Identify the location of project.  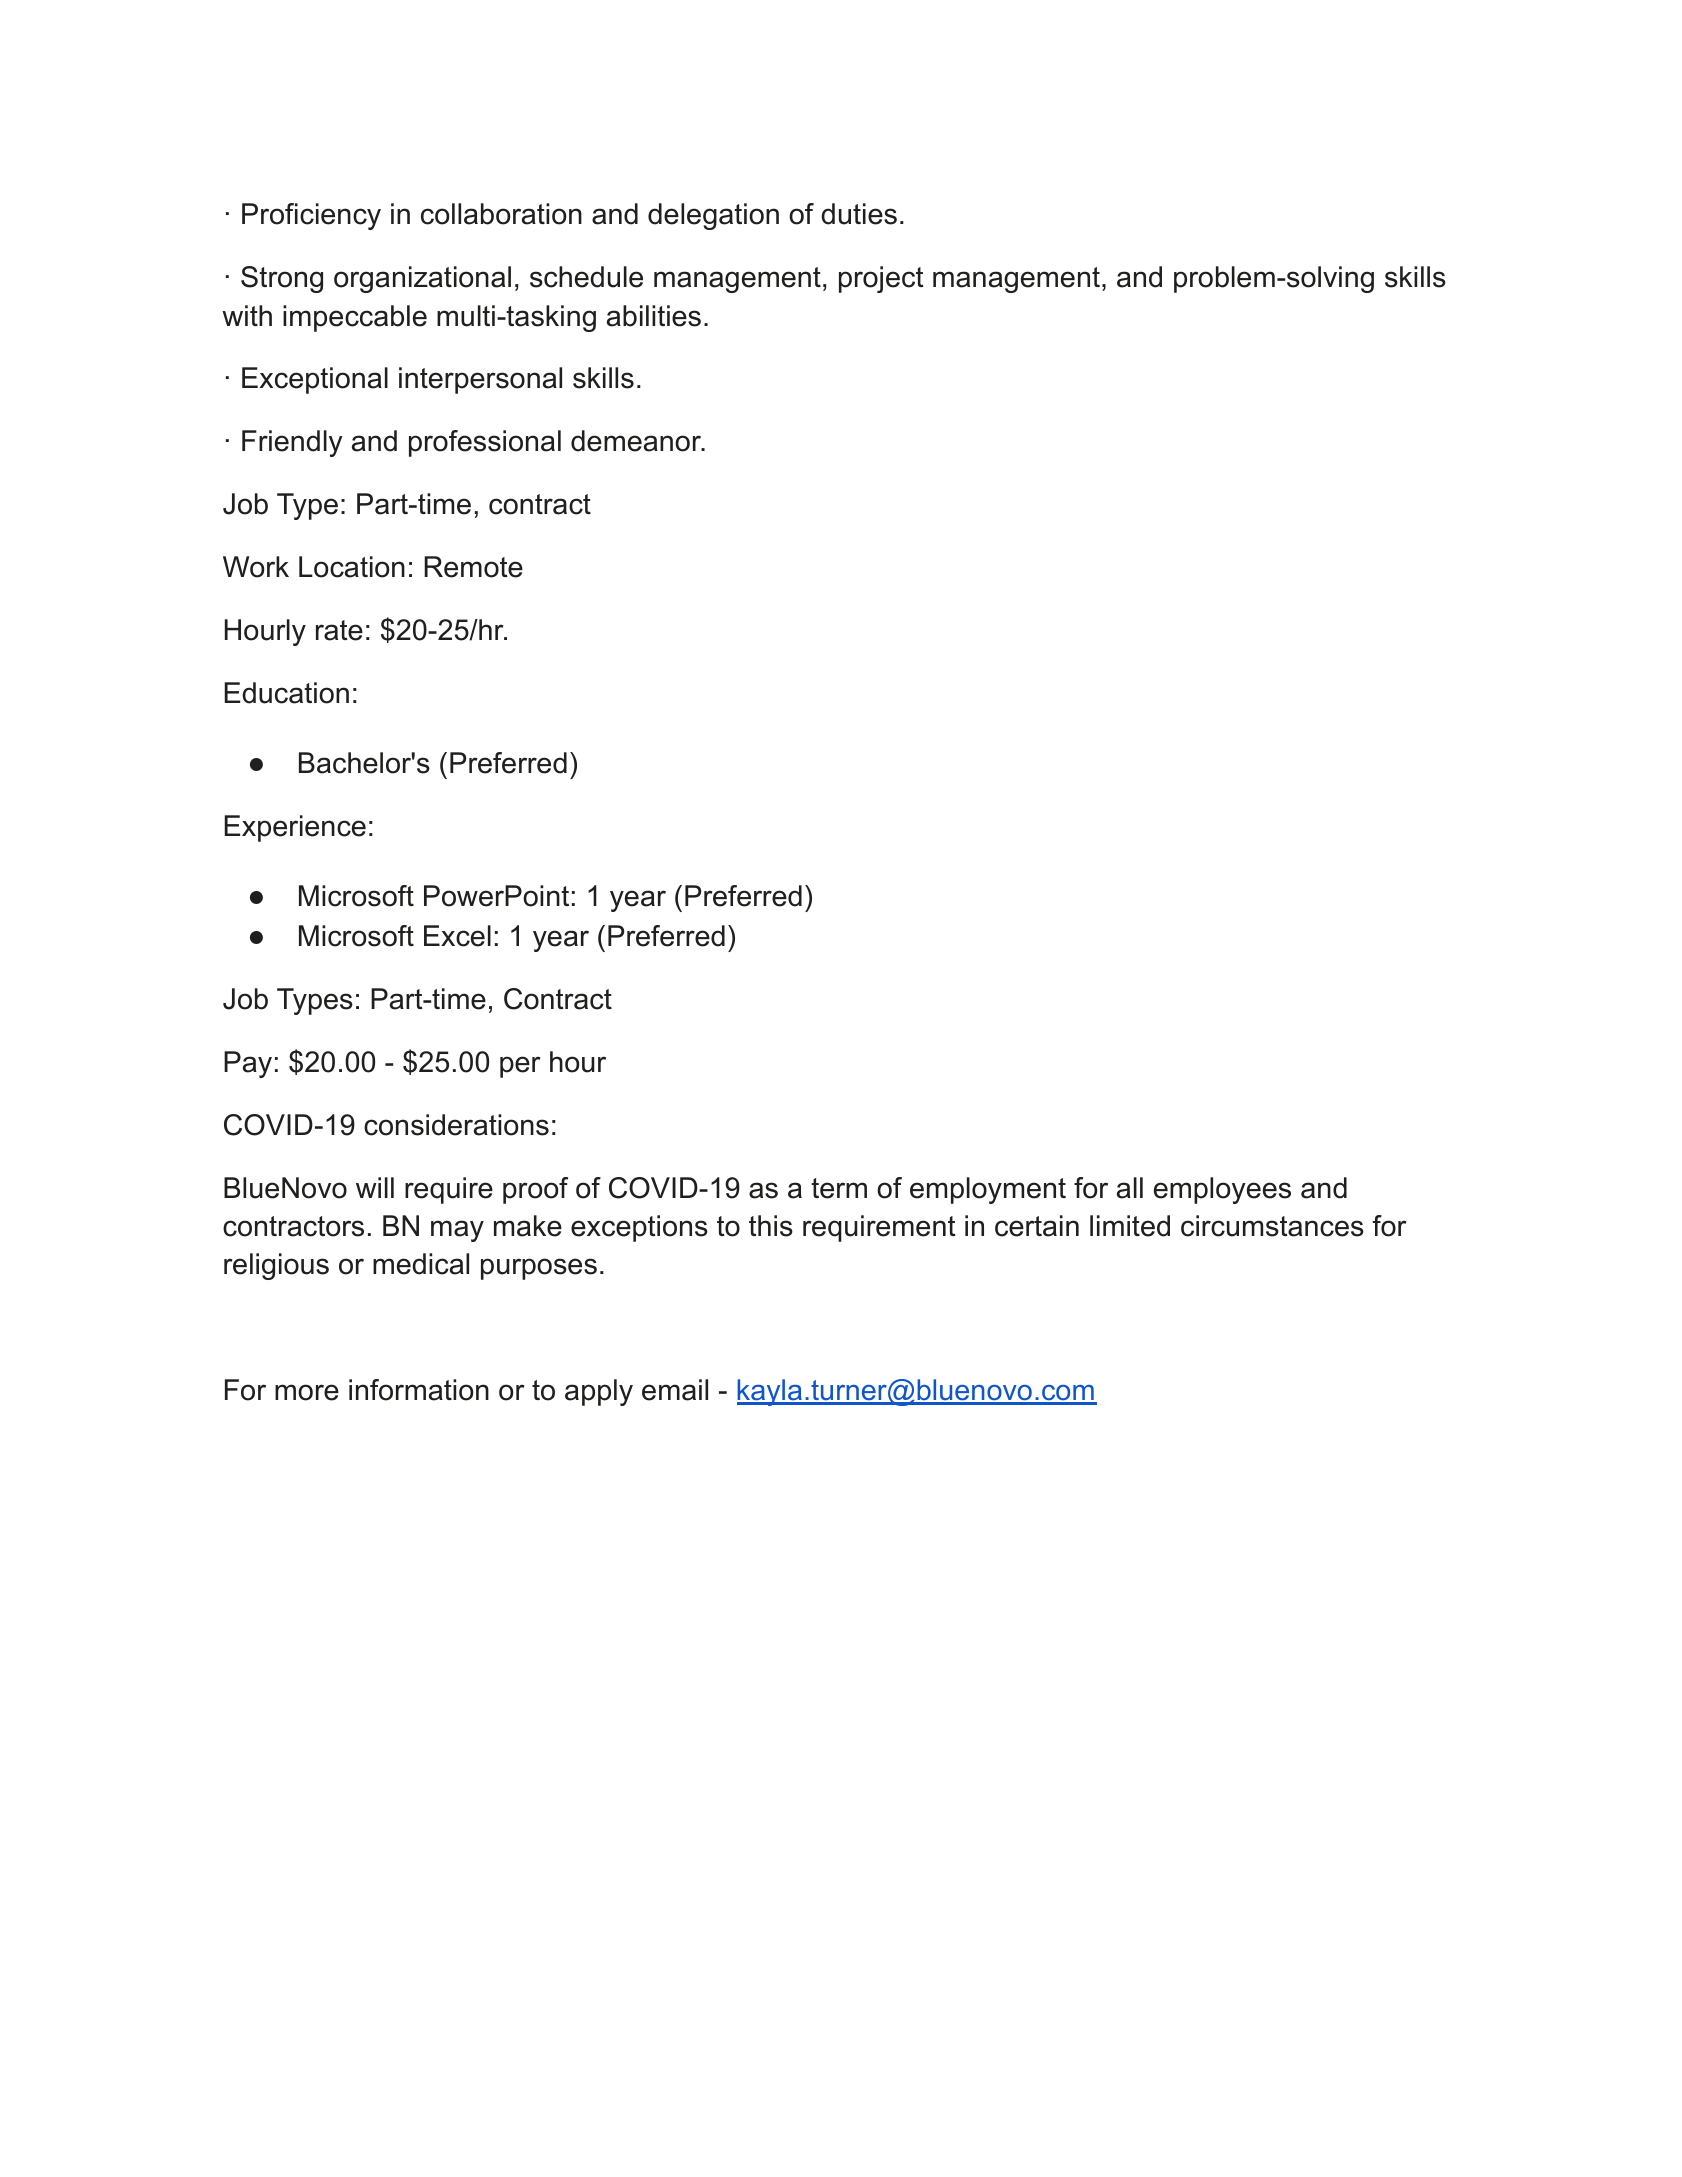
(881, 279).
